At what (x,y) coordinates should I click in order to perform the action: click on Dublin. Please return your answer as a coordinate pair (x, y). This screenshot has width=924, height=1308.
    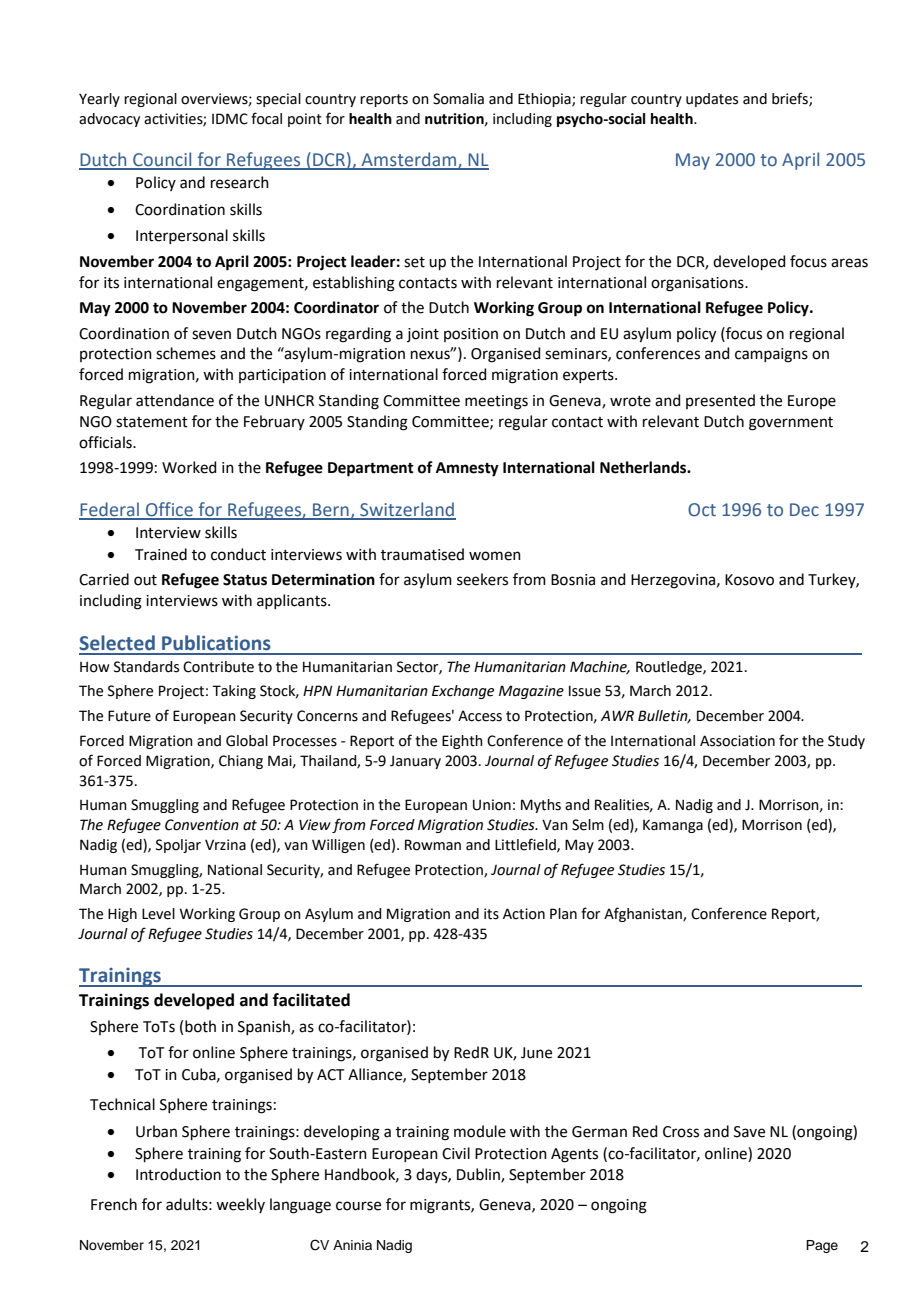
    Looking at the image, I should click on (479, 1175).
